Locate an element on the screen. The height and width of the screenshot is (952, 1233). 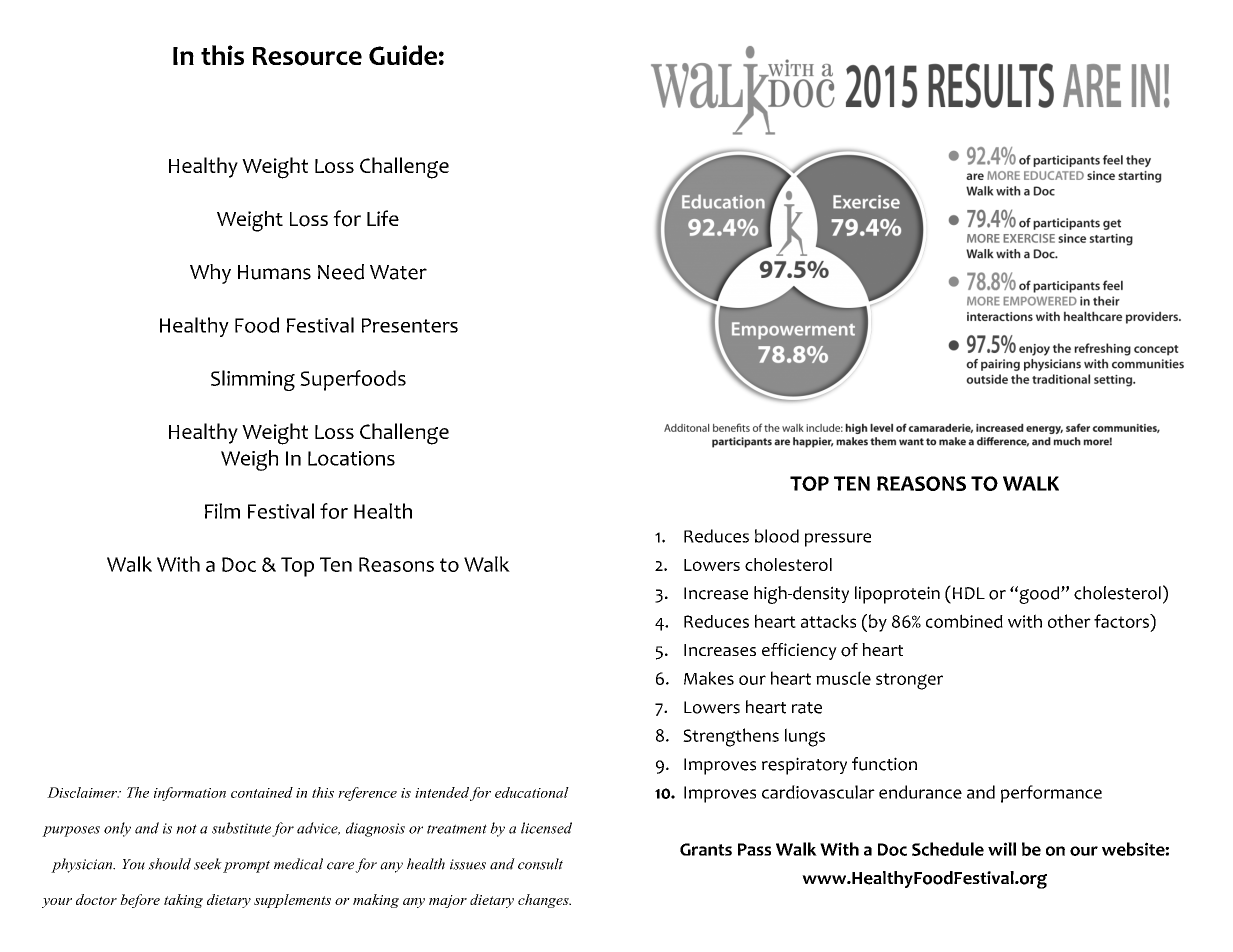
pressure is located at coordinates (838, 540).
